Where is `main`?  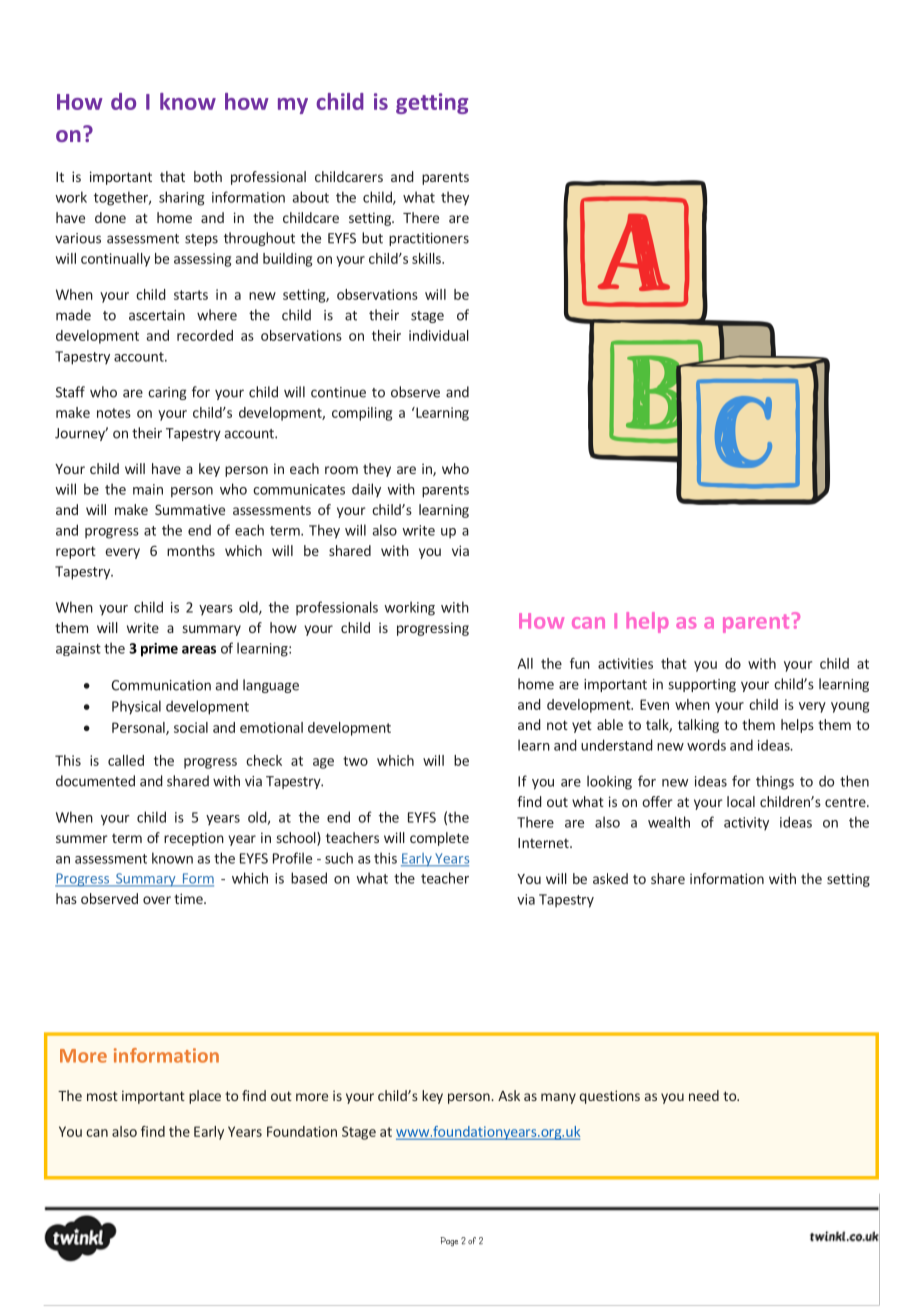
main is located at coordinates (148, 489).
